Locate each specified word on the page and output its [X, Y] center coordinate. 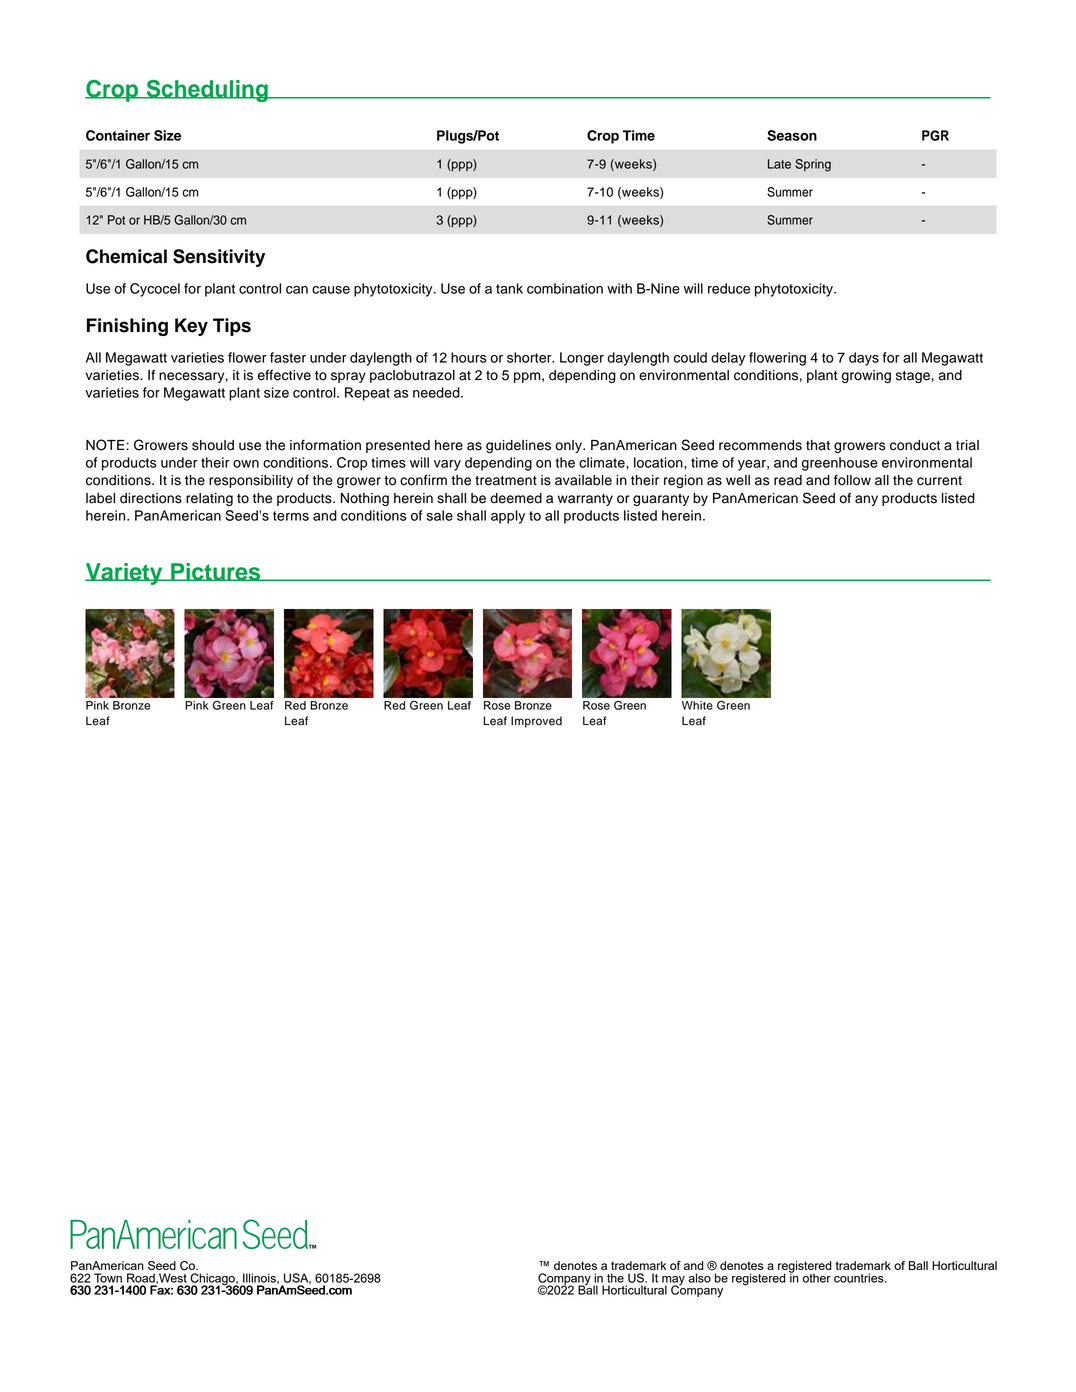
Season [792, 135]
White [697, 705]
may [673, 1281]
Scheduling [207, 91]
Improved [536, 722]
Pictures [216, 572]
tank [509, 288]
